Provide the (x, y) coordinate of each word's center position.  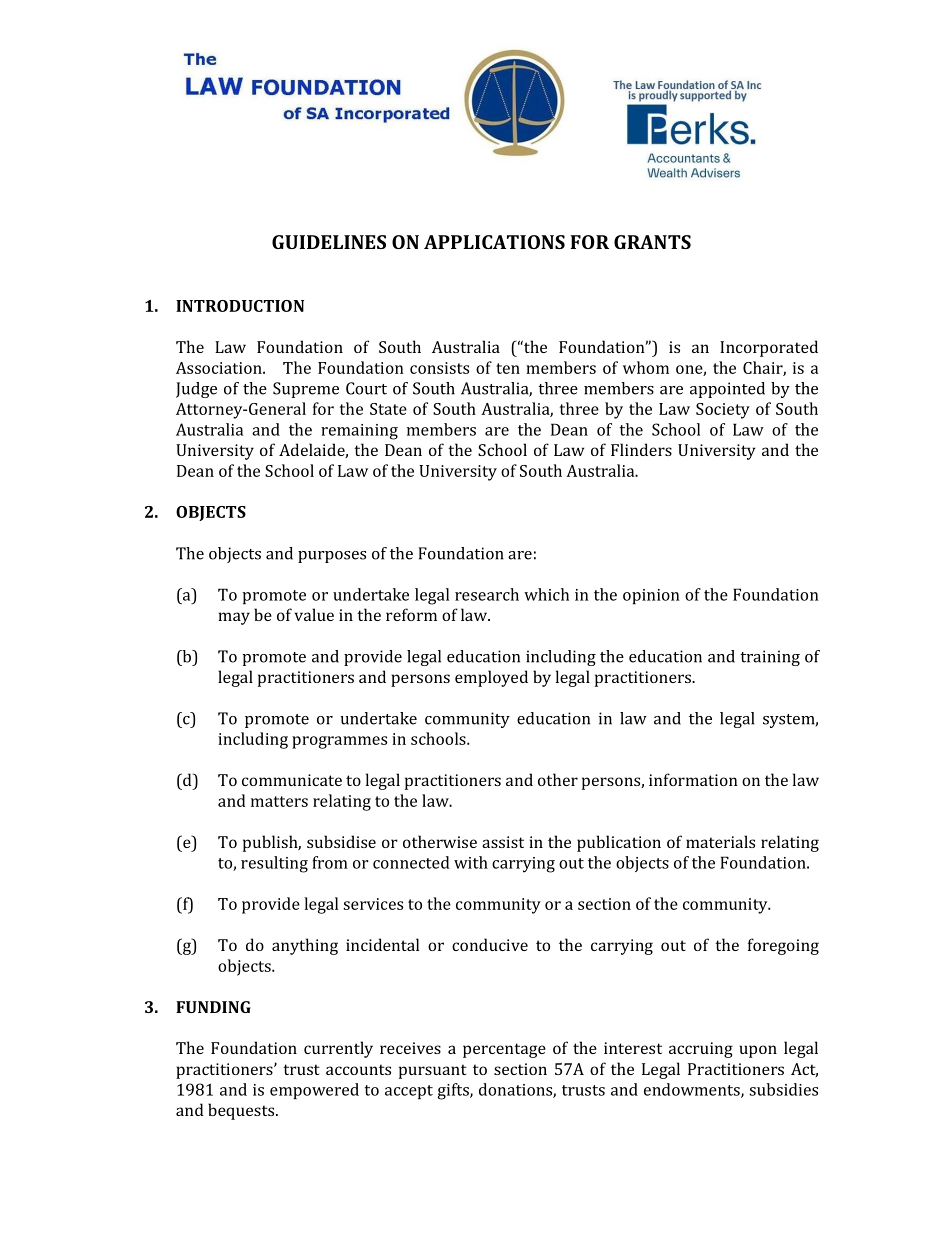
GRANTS (652, 242)
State (388, 409)
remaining (359, 432)
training (770, 658)
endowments (693, 1090)
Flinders (641, 449)
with (471, 862)
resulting (274, 864)
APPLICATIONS (494, 242)
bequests (242, 1111)
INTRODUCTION (240, 306)
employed (491, 678)
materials (720, 841)
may (234, 618)
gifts (454, 1091)
